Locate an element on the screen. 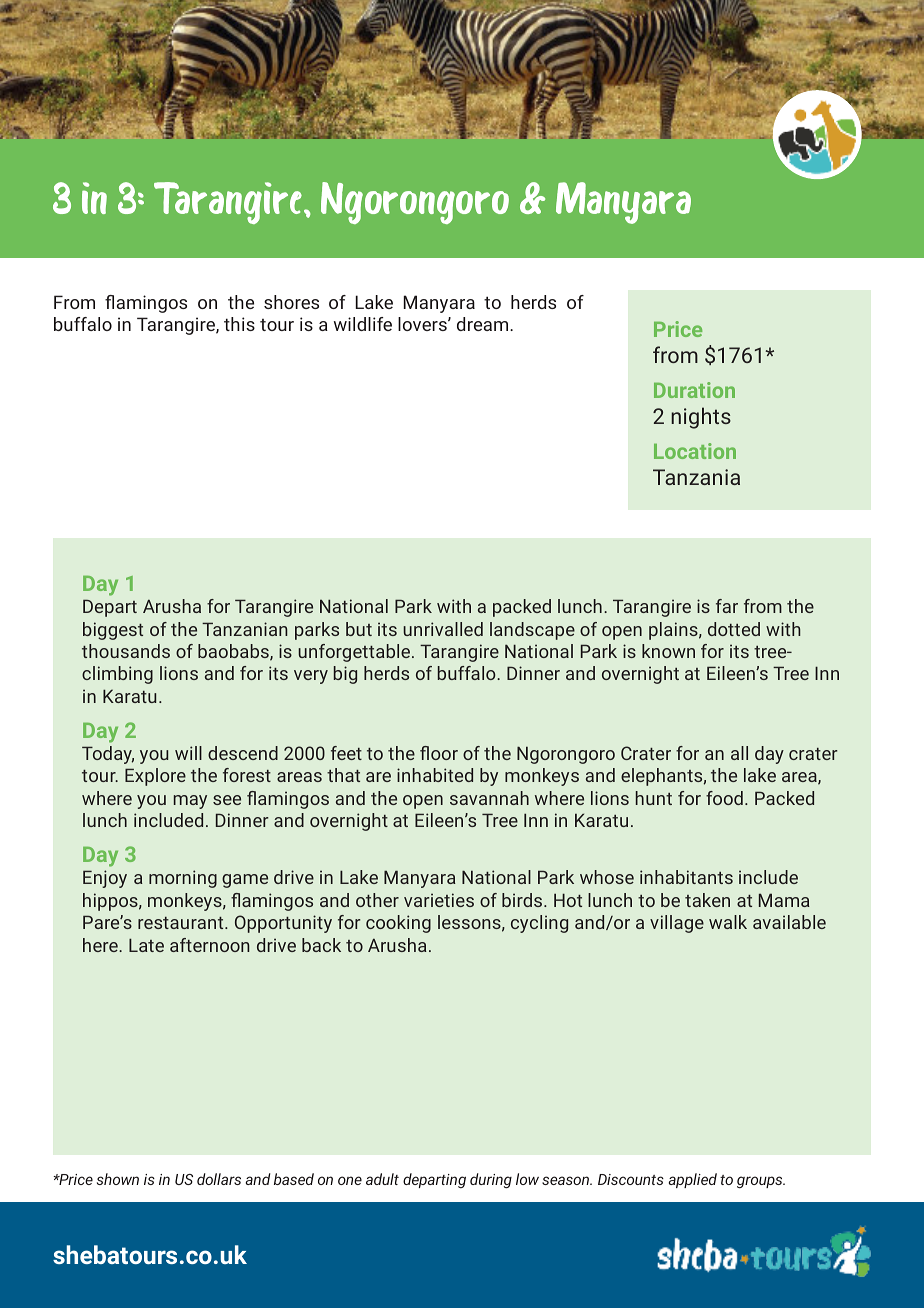 This screenshot has height=1308, width=924. dollars is located at coordinates (219, 1179).
